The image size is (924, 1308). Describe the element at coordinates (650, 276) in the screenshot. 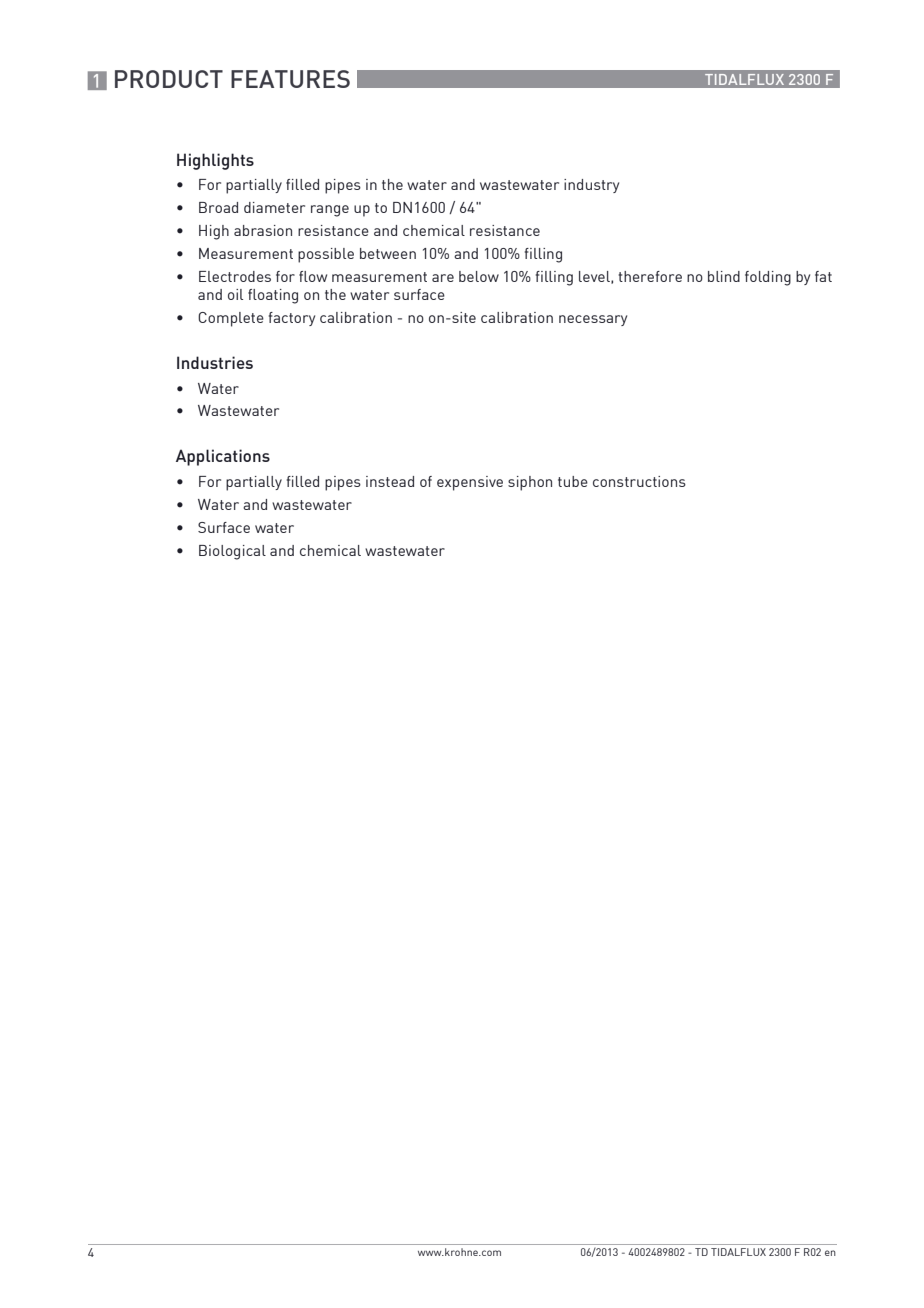

I see `therefore` at that location.
